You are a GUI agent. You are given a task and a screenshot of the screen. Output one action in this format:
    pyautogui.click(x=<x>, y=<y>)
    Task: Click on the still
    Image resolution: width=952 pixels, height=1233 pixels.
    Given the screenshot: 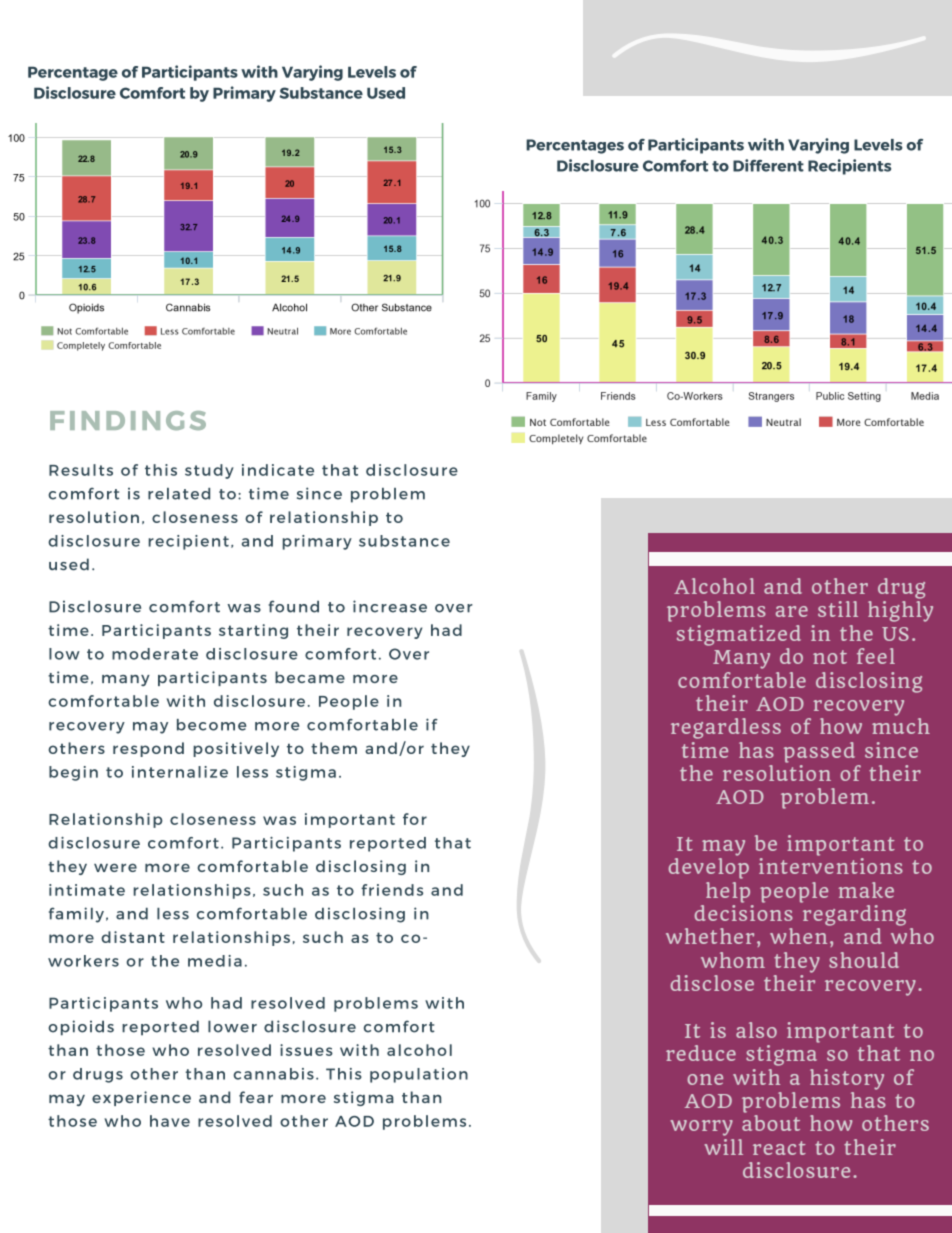 What is the action you would take?
    pyautogui.click(x=838, y=609)
